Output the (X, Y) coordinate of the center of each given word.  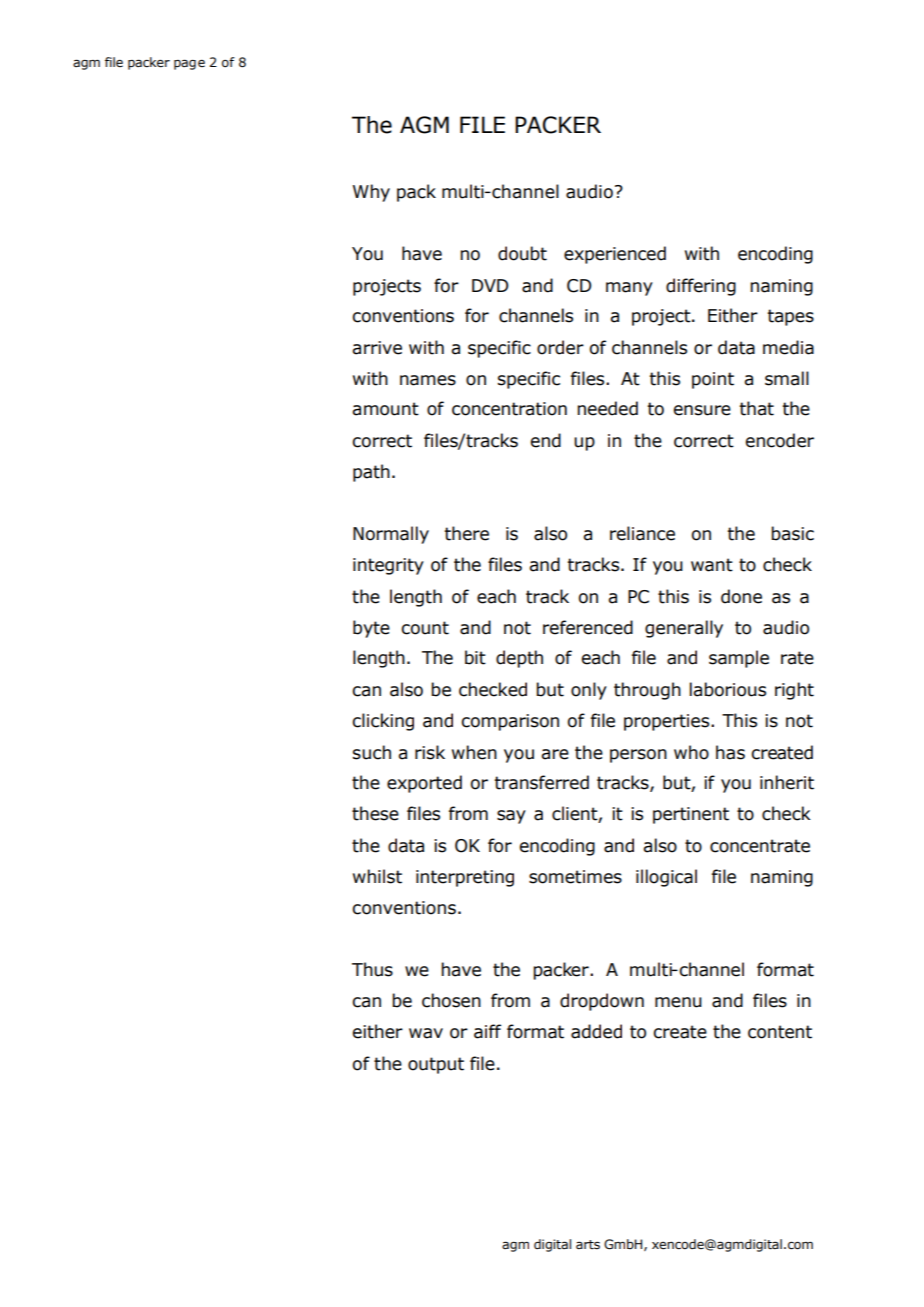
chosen (451, 1000)
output (436, 1065)
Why (371, 193)
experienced (615, 255)
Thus (372, 969)
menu (678, 1002)
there (466, 533)
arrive (377, 348)
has (730, 752)
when (474, 752)
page (189, 64)
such (372, 752)
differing (701, 287)
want (712, 565)
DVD (490, 285)
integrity (388, 566)
